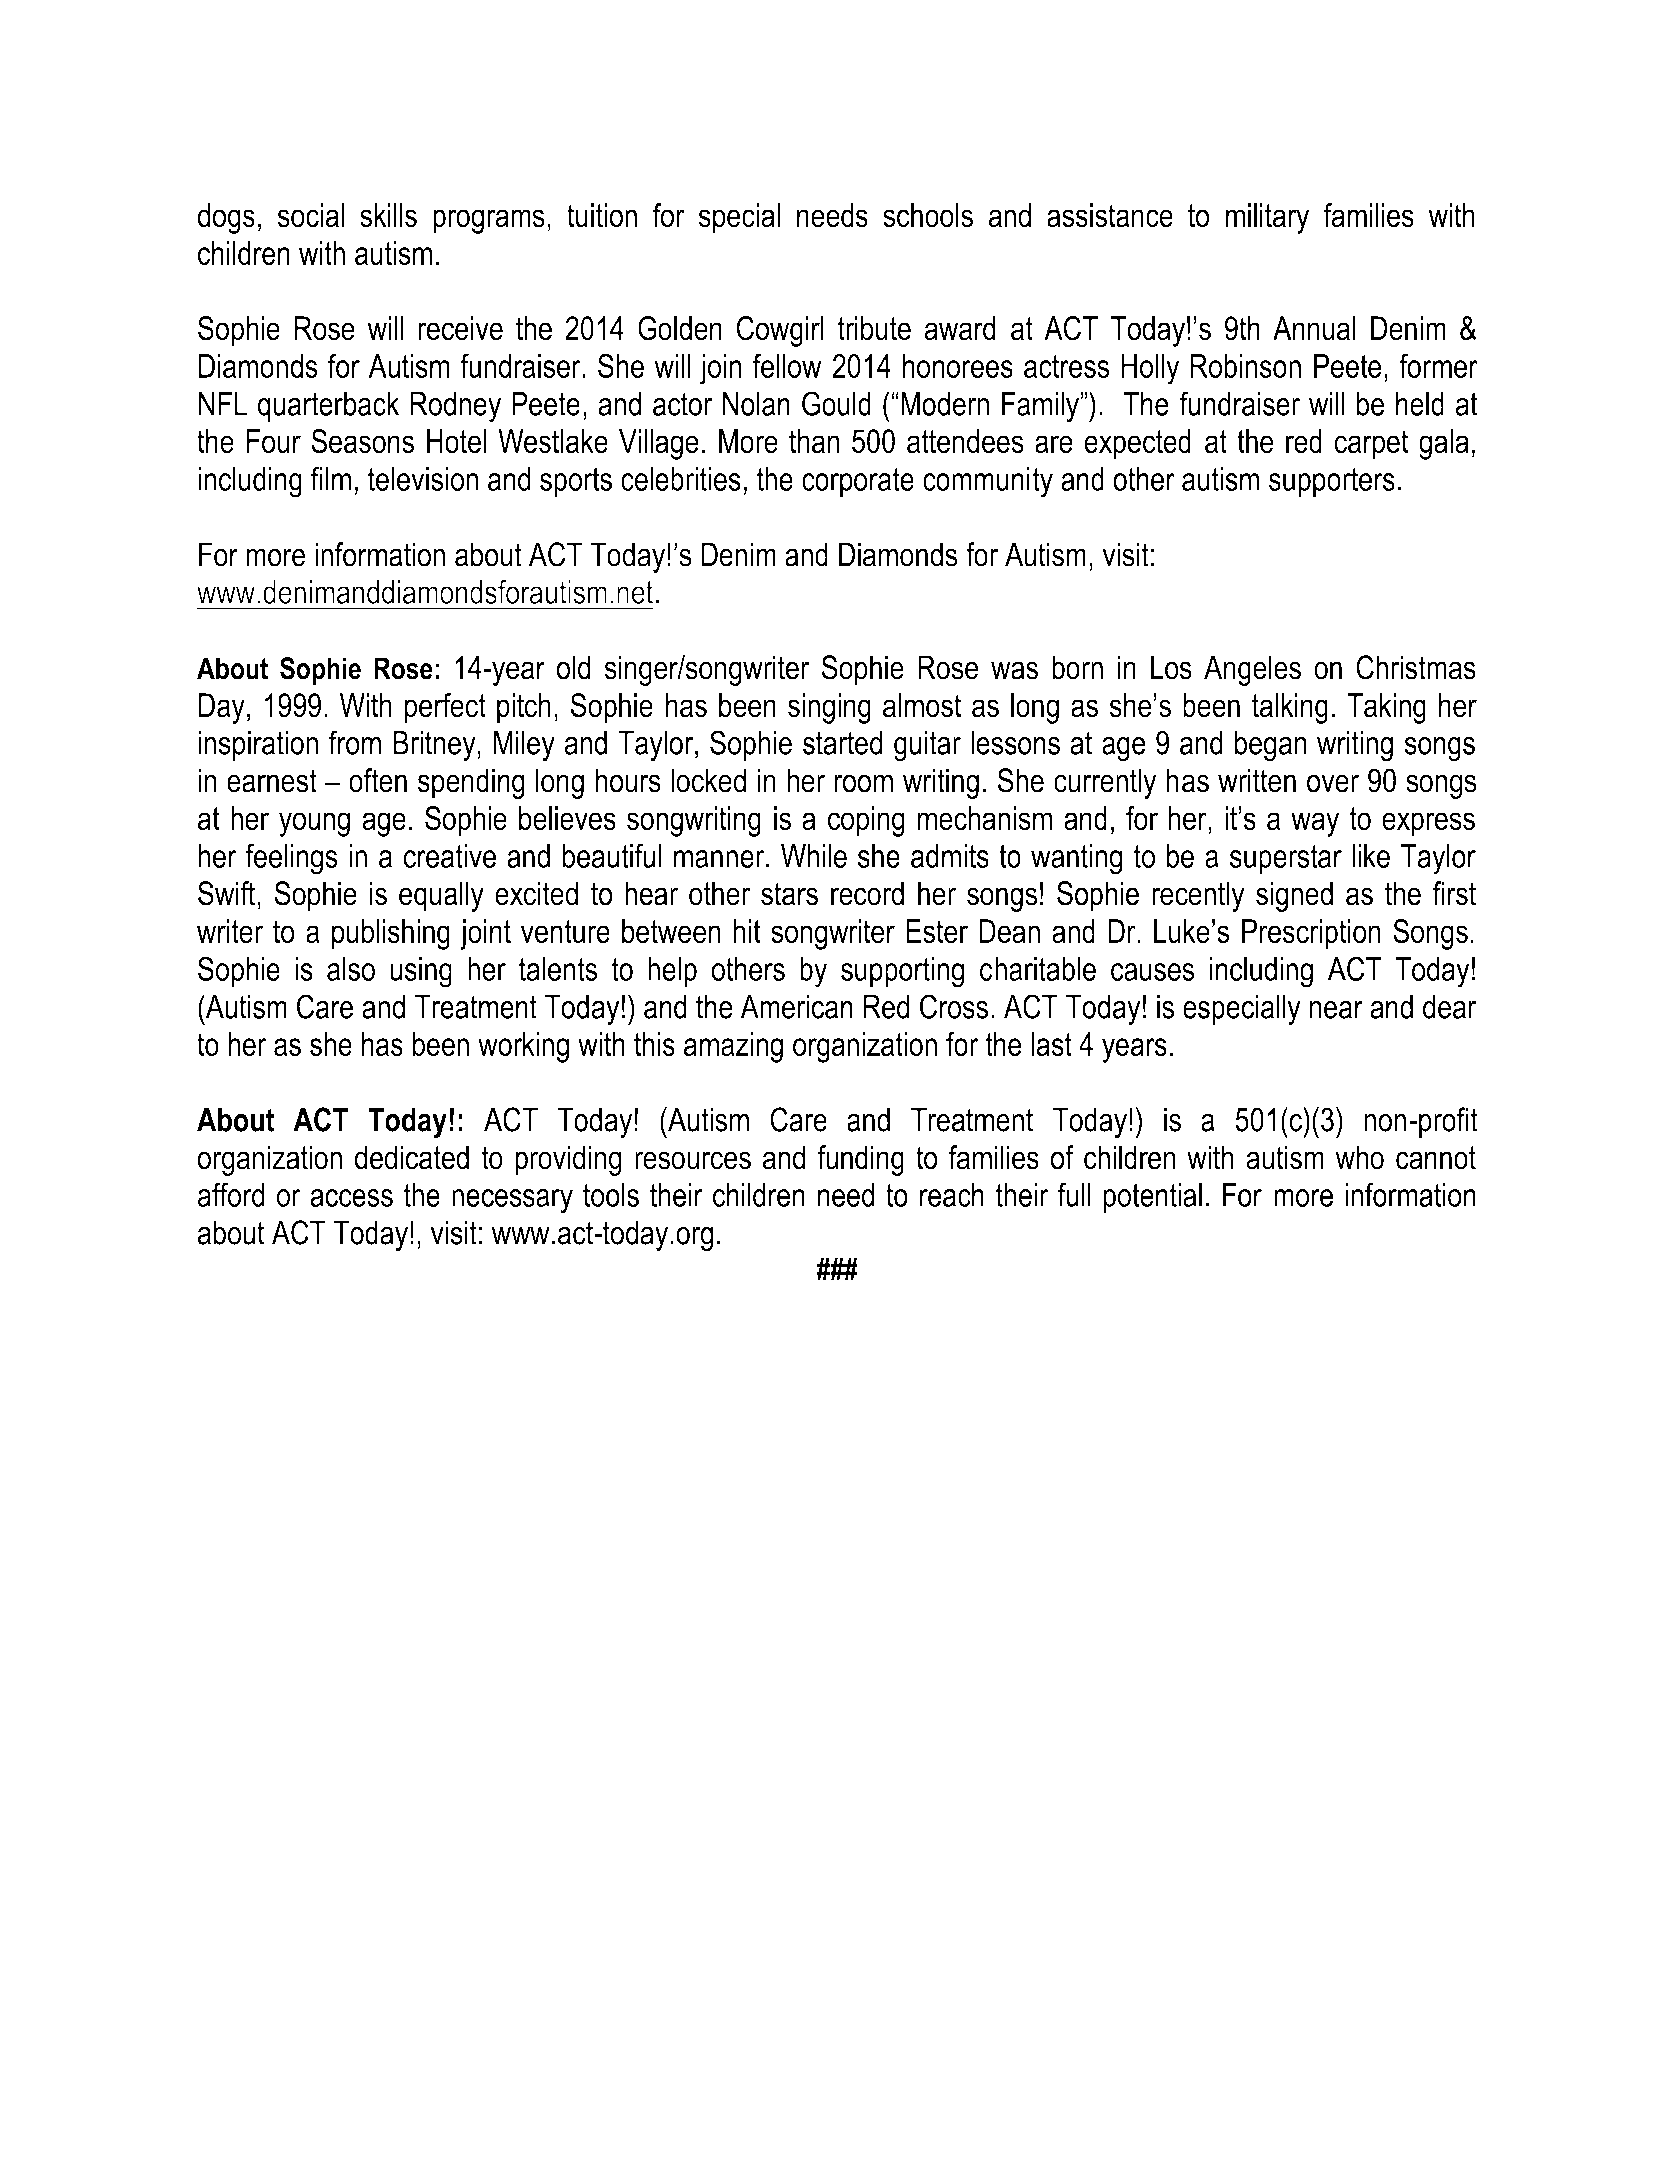 The height and width of the screenshot is (2167, 1674). What do you see at coordinates (291, 859) in the screenshot?
I see `feelings` at bounding box center [291, 859].
